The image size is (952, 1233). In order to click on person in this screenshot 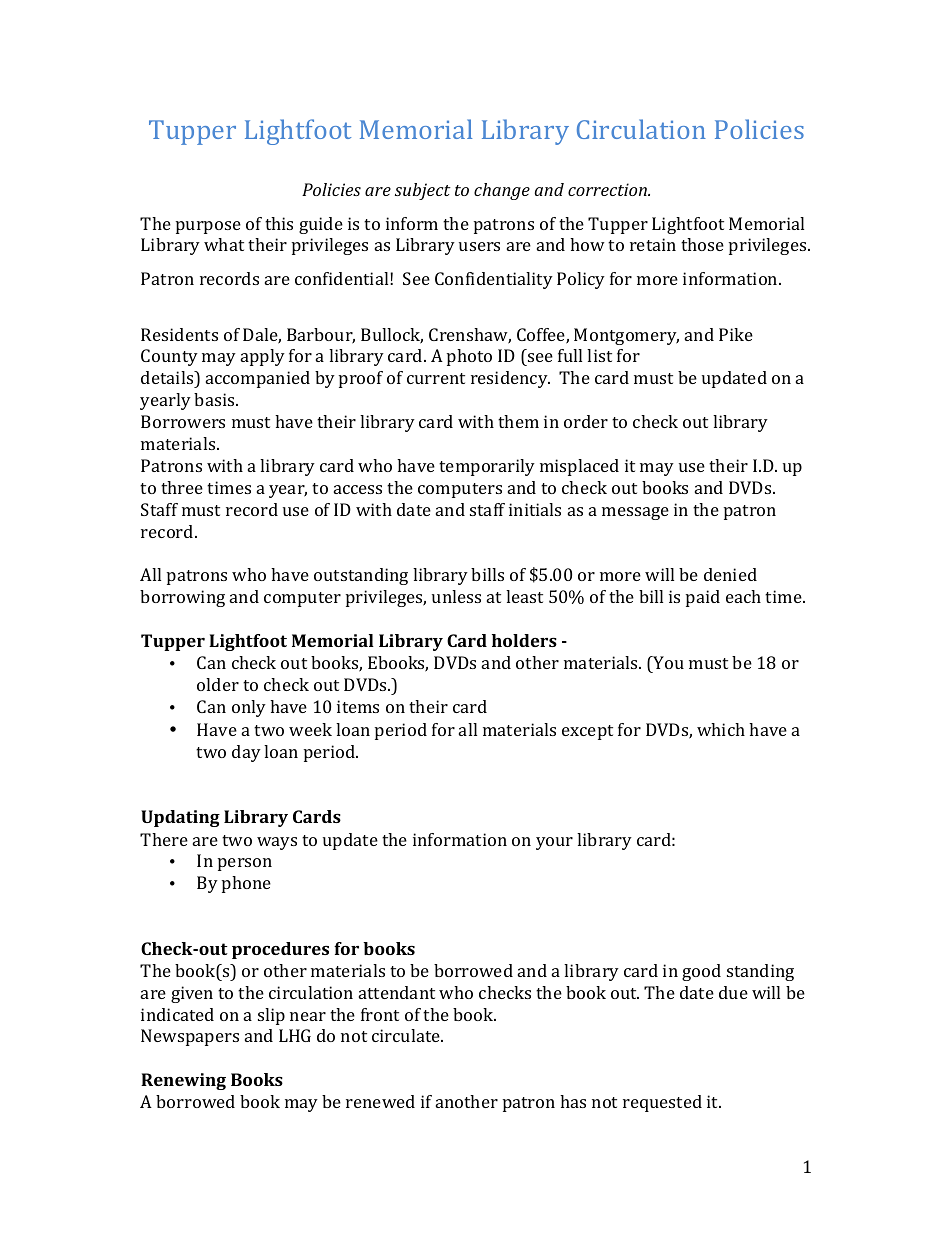, I will do `click(245, 864)`.
